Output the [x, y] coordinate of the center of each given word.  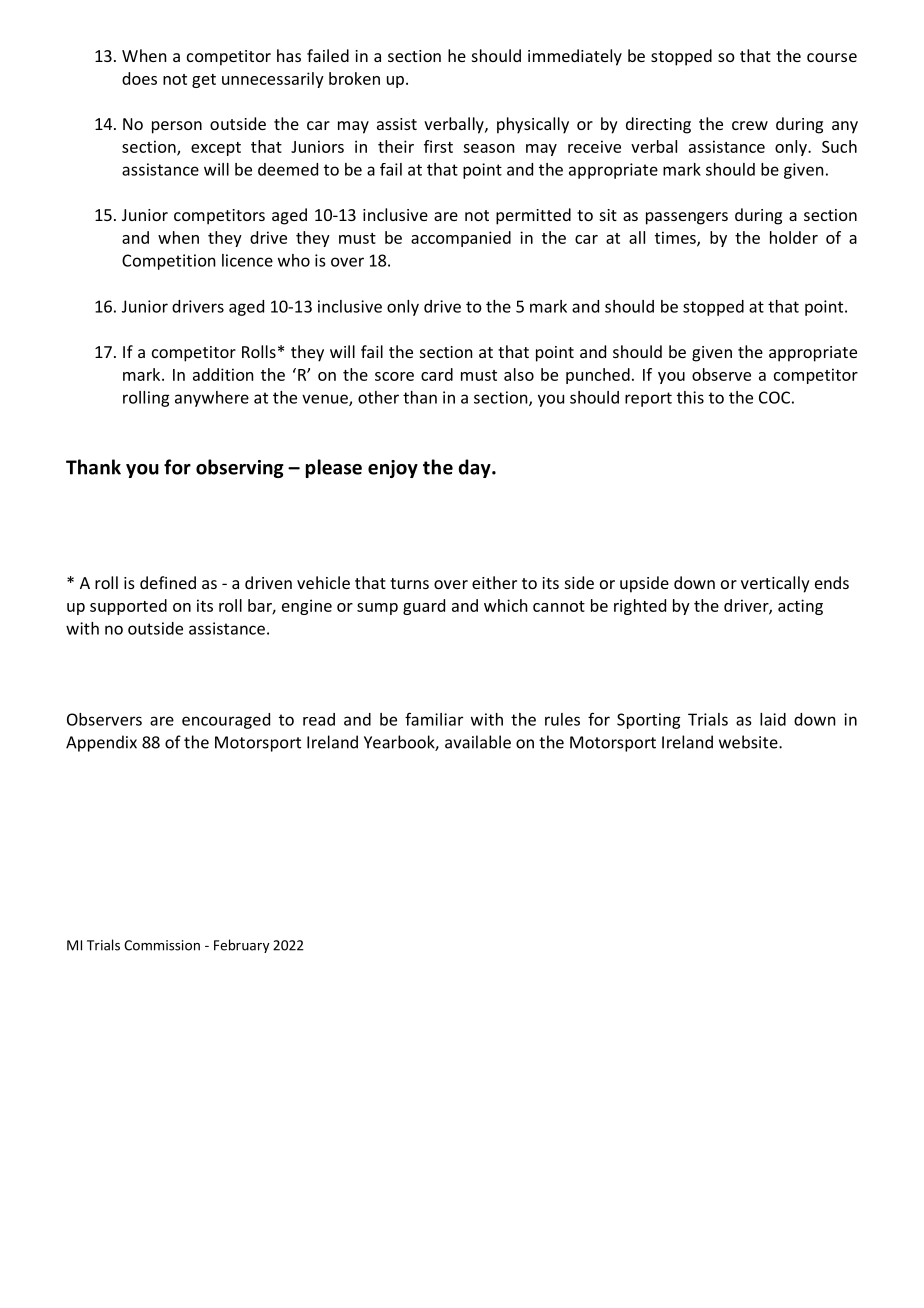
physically [533, 125]
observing [240, 468]
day [476, 468]
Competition [169, 262]
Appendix [101, 743]
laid [773, 719]
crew [750, 125]
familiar [434, 719]
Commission [162, 945]
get [204, 81]
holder [794, 237]
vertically [775, 584]
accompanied [461, 239]
